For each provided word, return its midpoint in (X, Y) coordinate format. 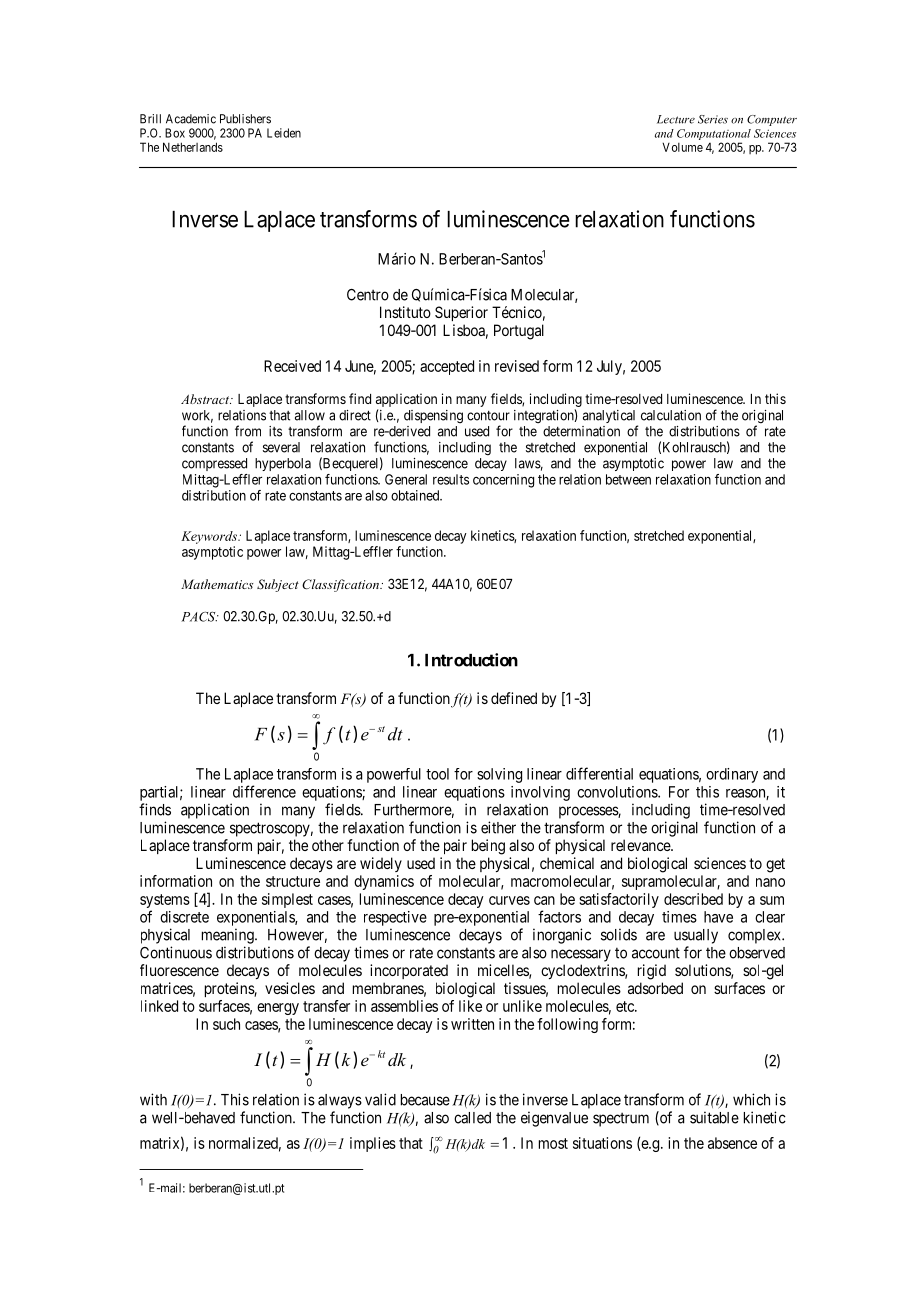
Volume (682, 147)
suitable (714, 1117)
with (153, 1099)
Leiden (284, 133)
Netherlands (193, 147)
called (472, 1118)
